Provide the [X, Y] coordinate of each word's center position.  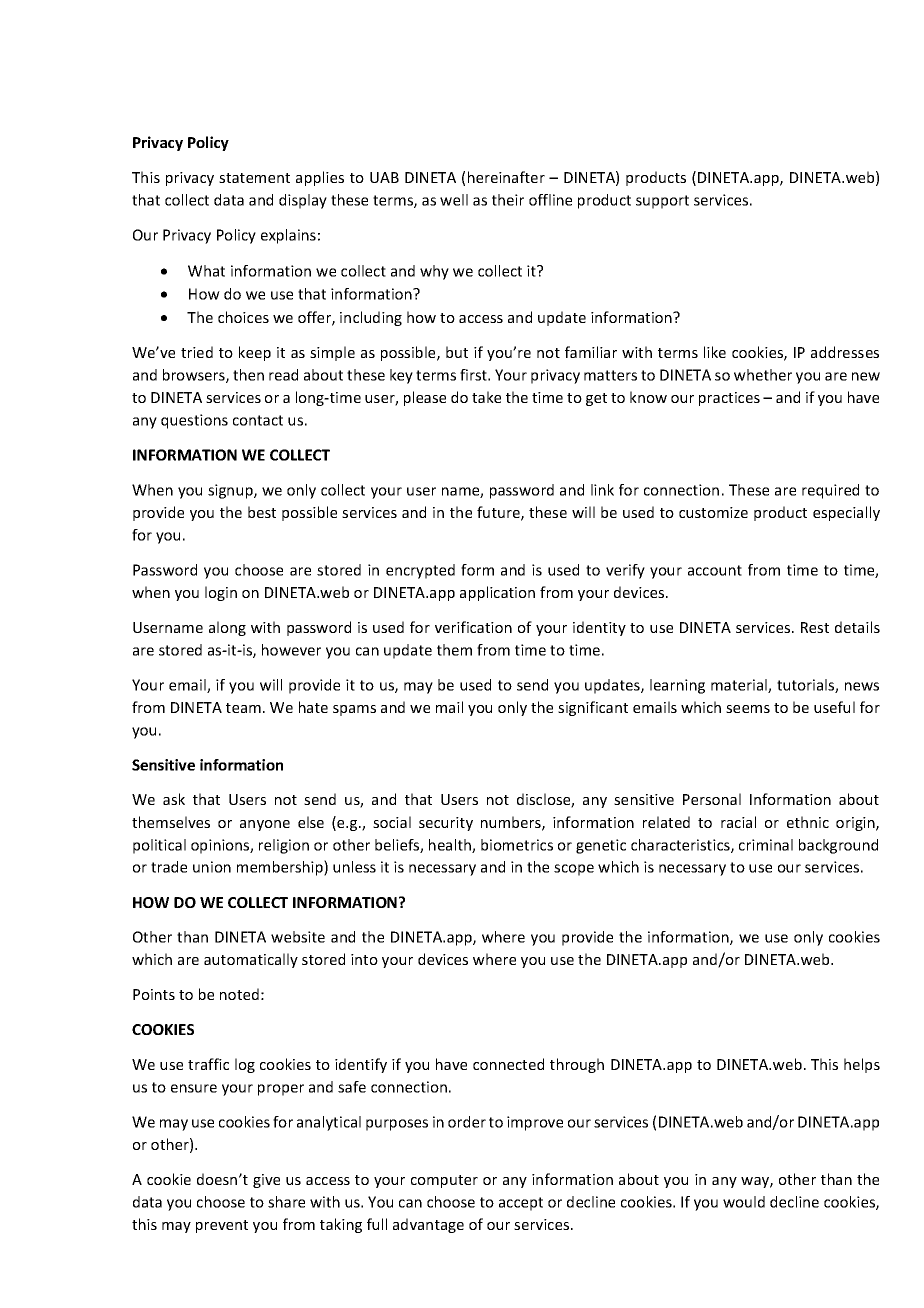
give [266, 1181]
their [508, 200]
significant [593, 708]
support [662, 202]
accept [521, 1204]
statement [254, 178]
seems [748, 709]
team [243, 708]
